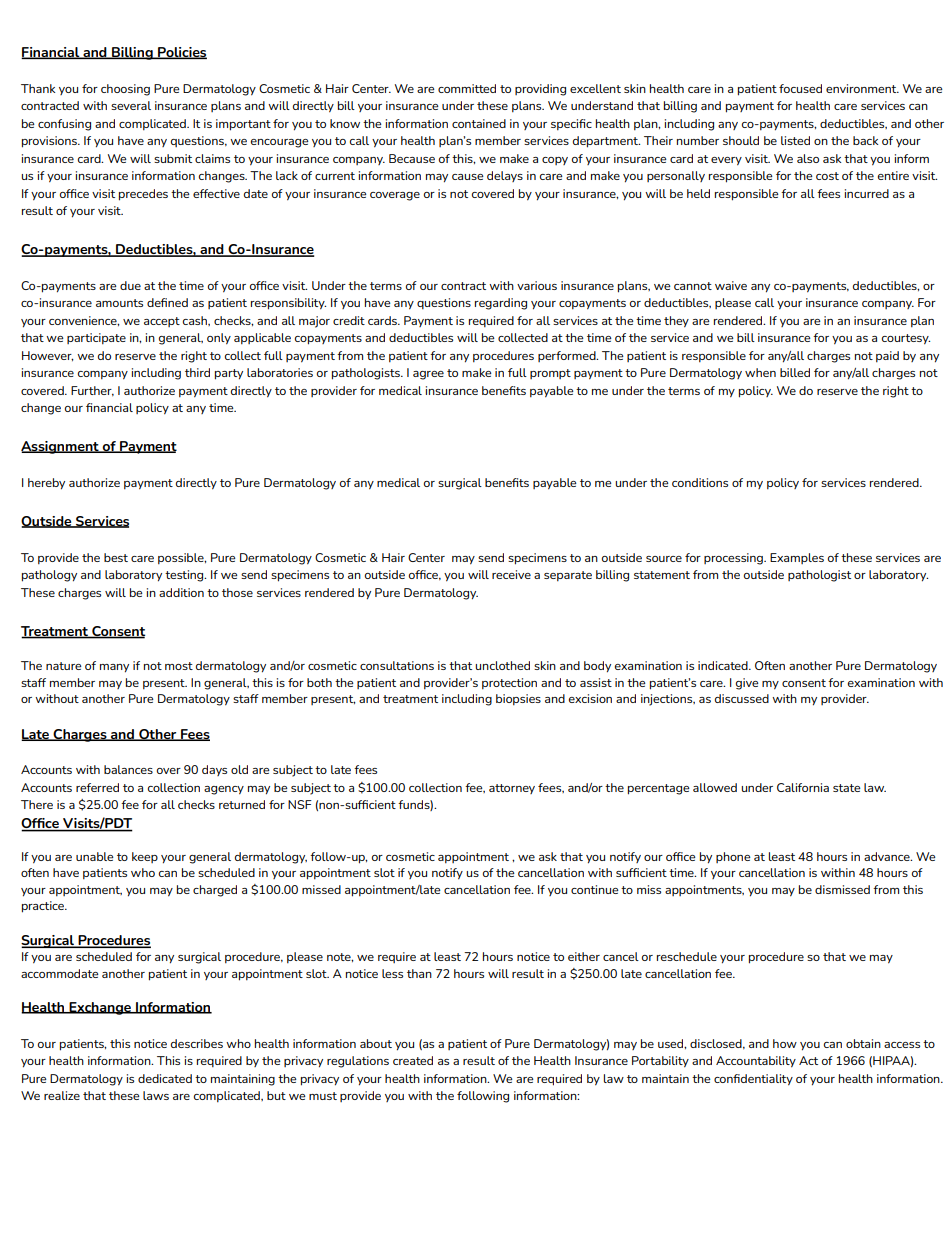  I want to click on choosing, so click(125, 90).
